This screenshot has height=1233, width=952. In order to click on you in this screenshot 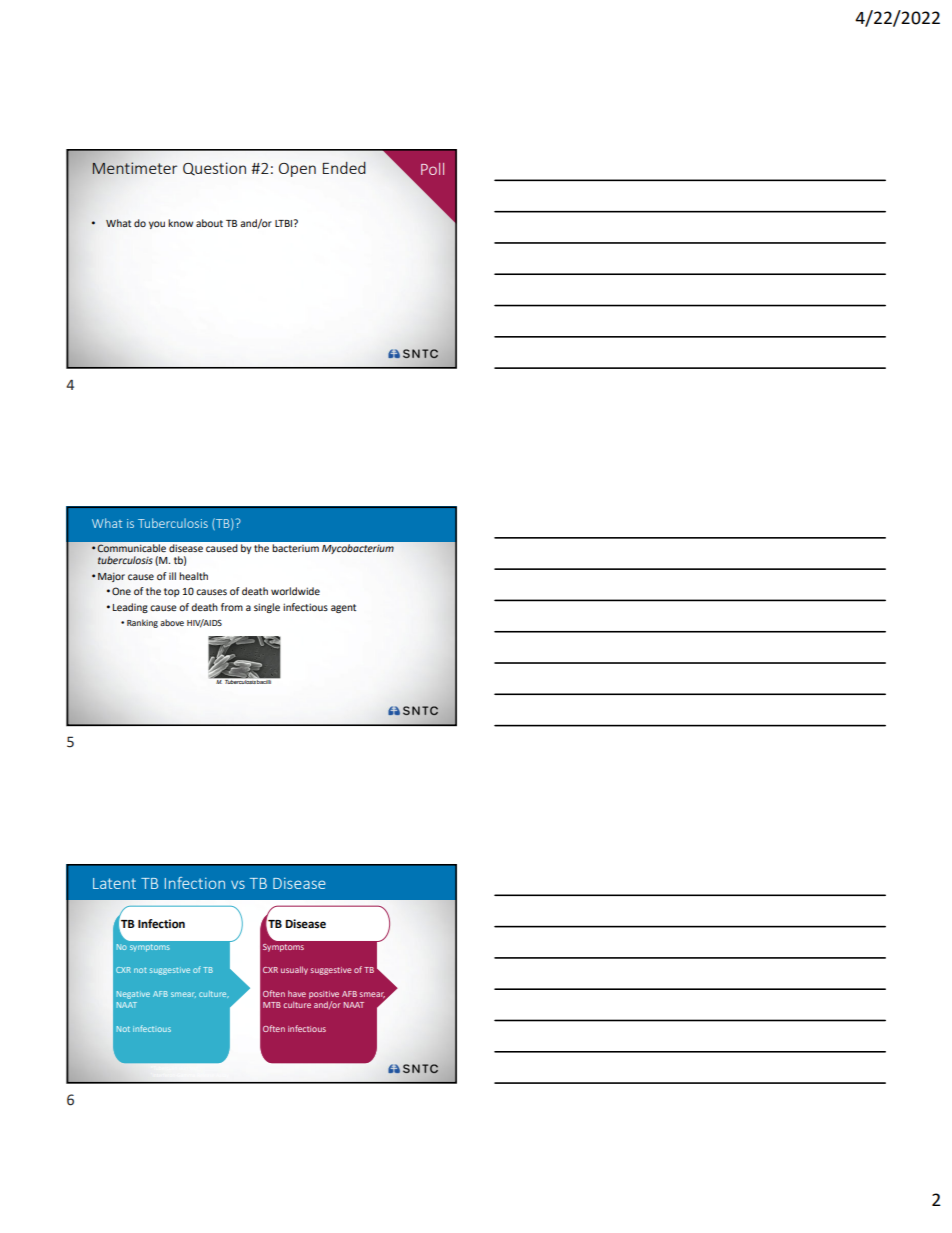, I will do `click(157, 225)`.
